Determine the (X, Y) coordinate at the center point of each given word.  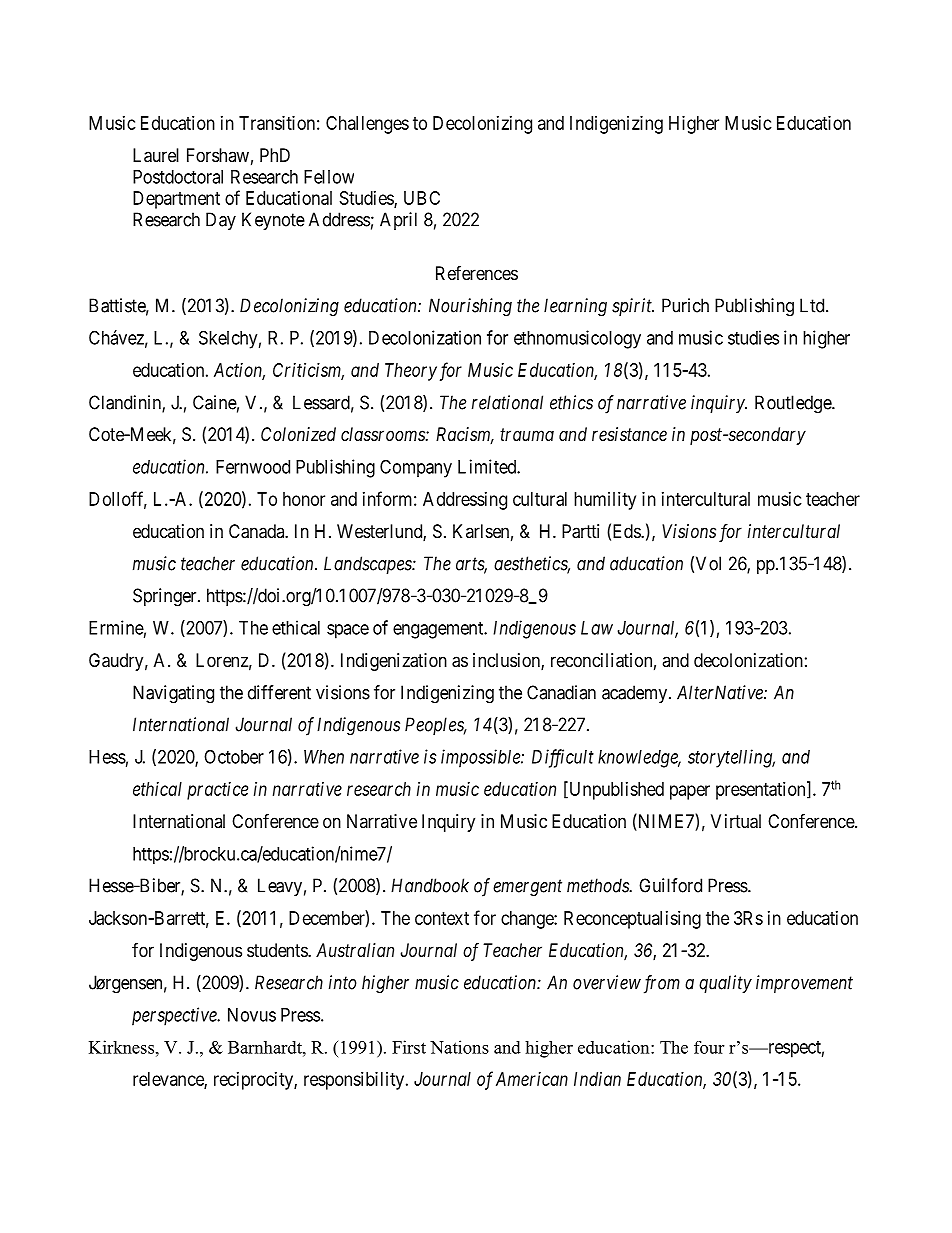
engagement (439, 630)
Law (597, 628)
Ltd (813, 305)
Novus (252, 1015)
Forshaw (218, 155)
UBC (422, 198)
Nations (459, 1047)
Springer (166, 597)
